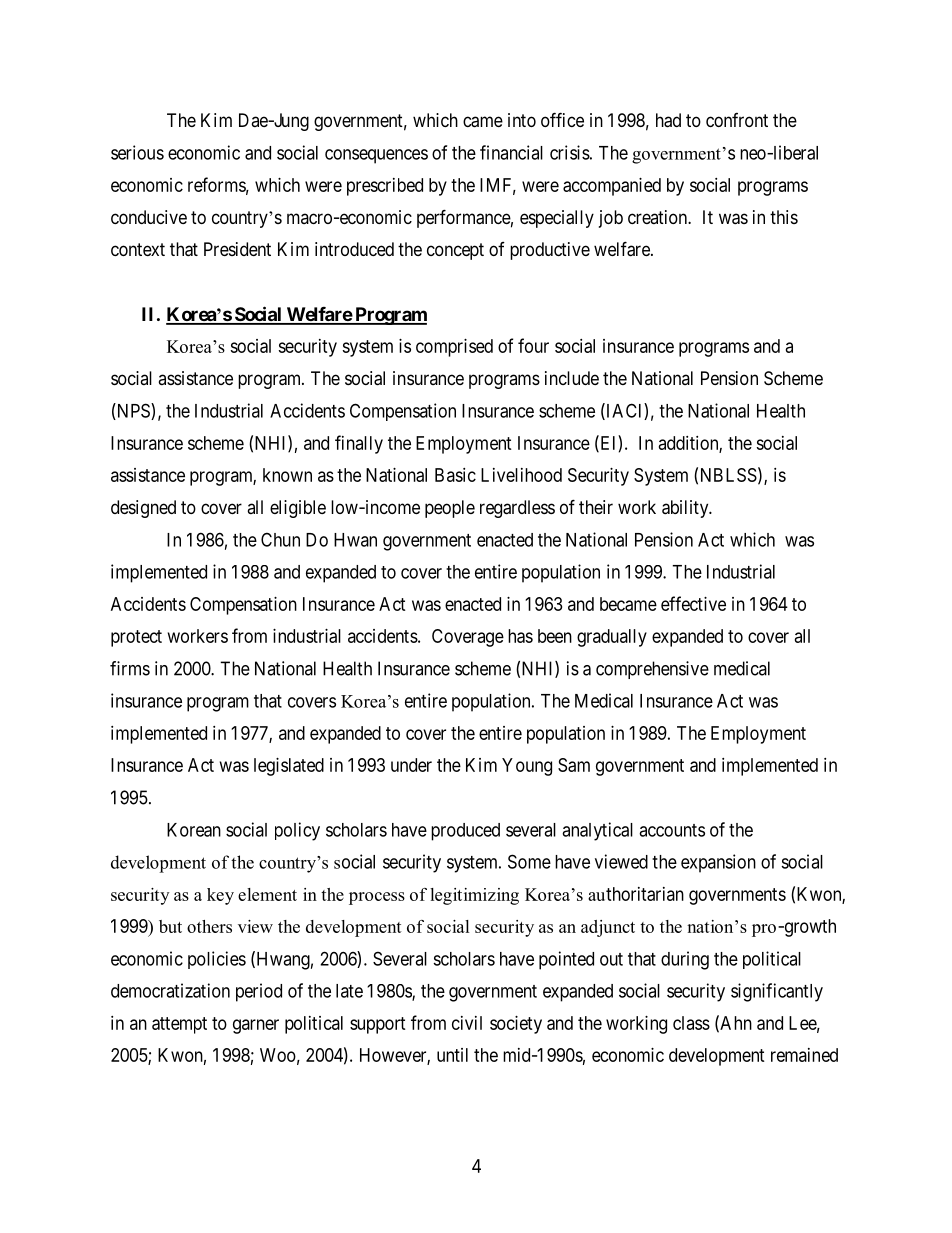 This screenshot has height=1233, width=952. Describe the element at coordinates (280, 539) in the screenshot. I see `Chun` at that location.
